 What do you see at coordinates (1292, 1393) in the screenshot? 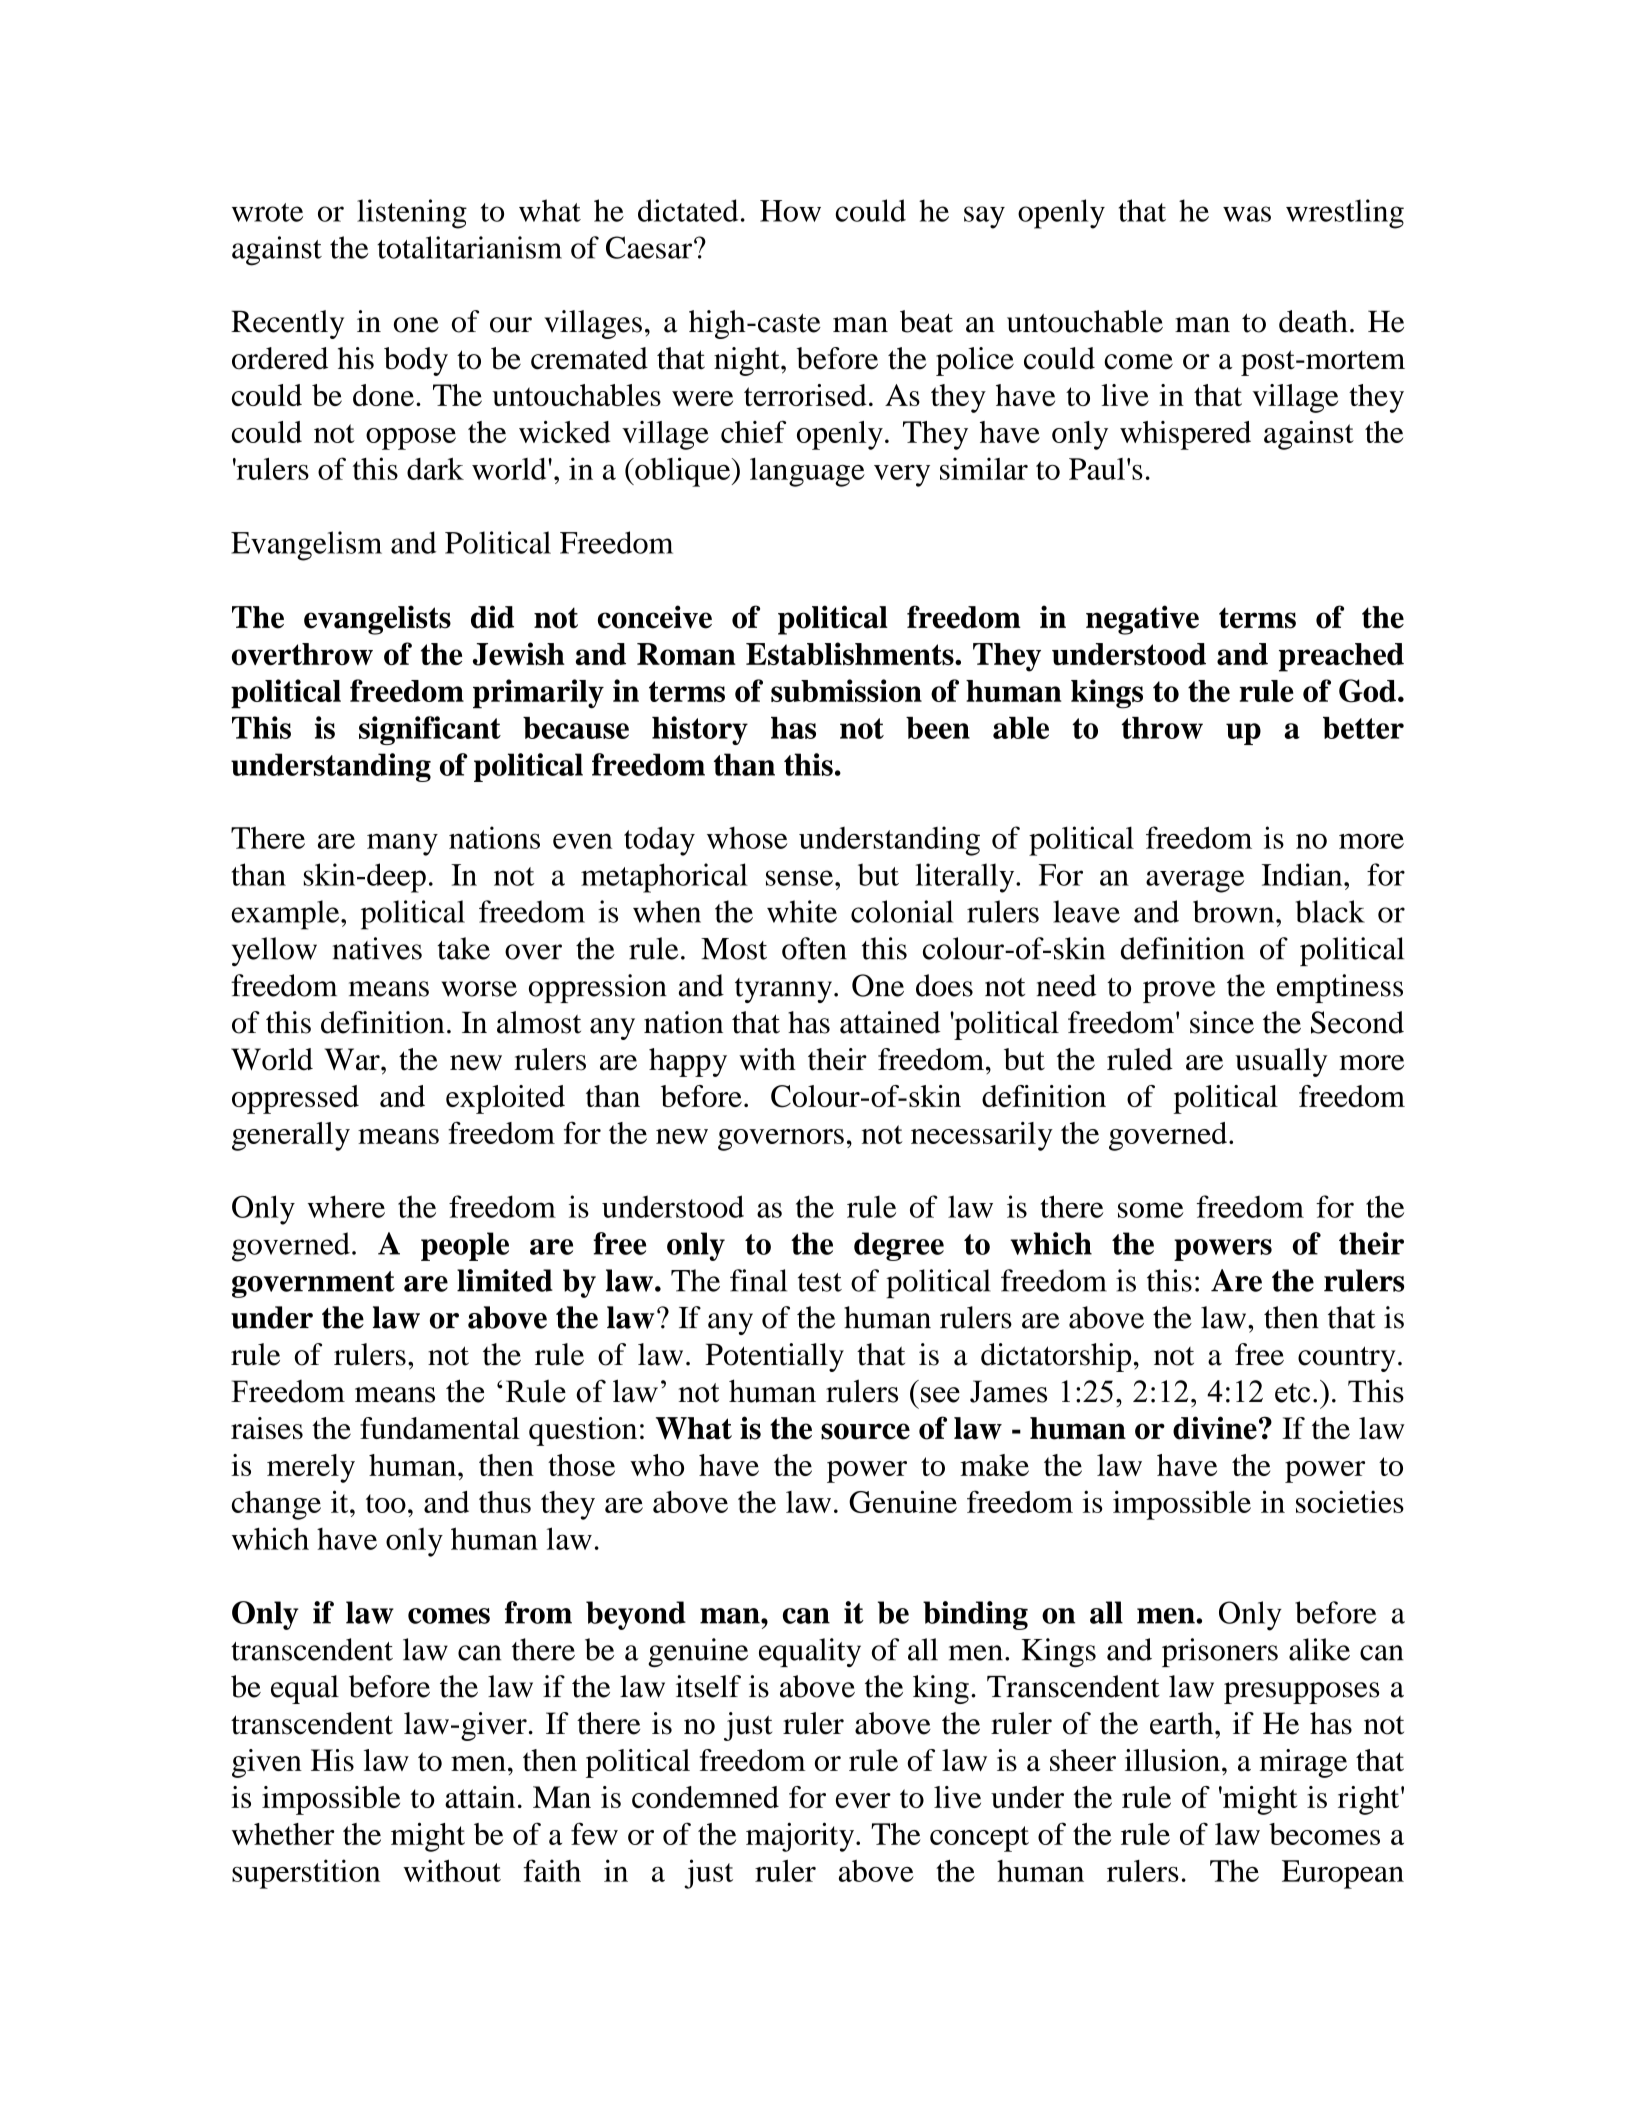
I see `etc` at bounding box center [1292, 1393].
